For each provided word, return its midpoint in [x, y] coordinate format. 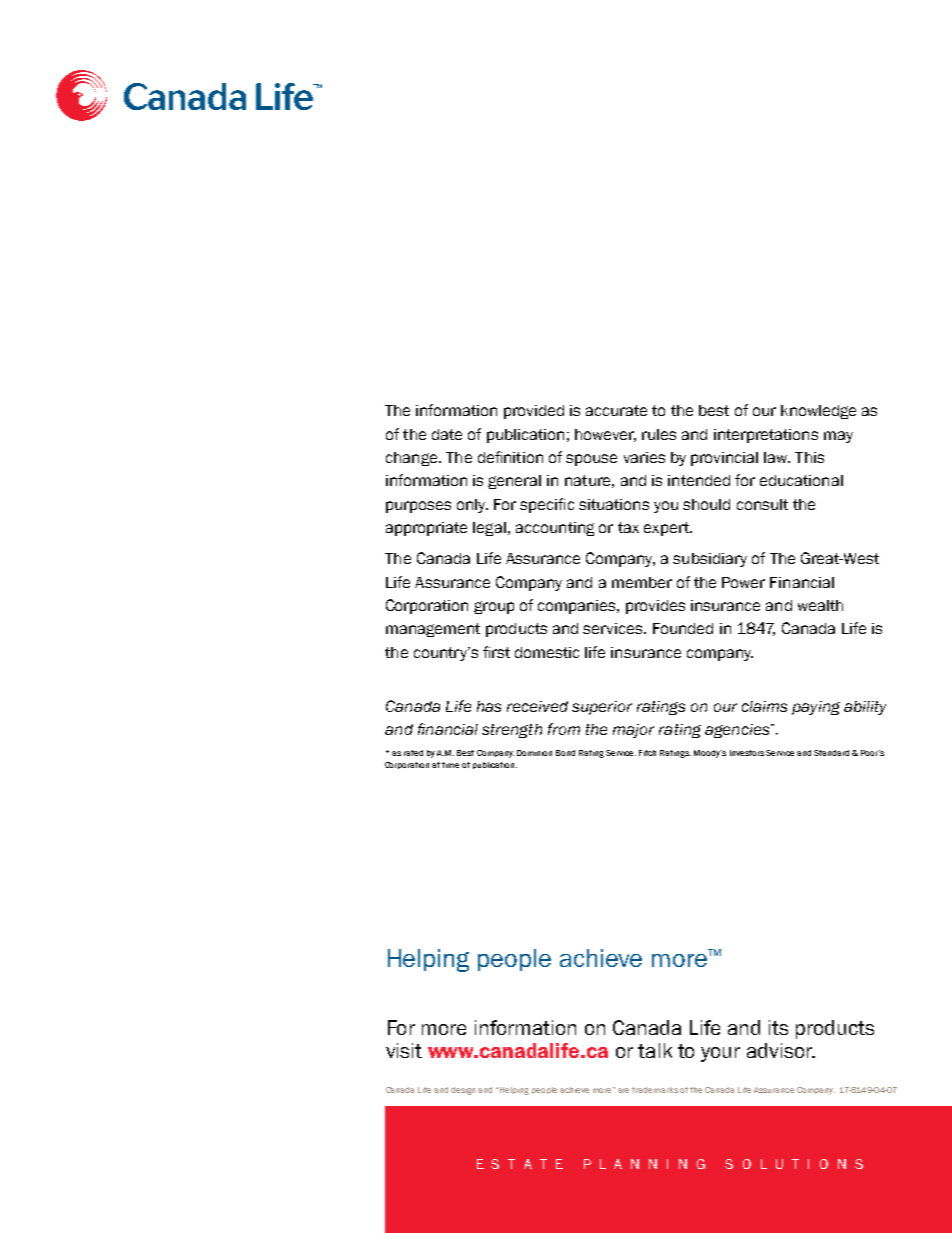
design [463, 1091]
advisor [780, 1050]
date [447, 434]
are [625, 1090]
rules [659, 434]
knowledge [818, 412]
